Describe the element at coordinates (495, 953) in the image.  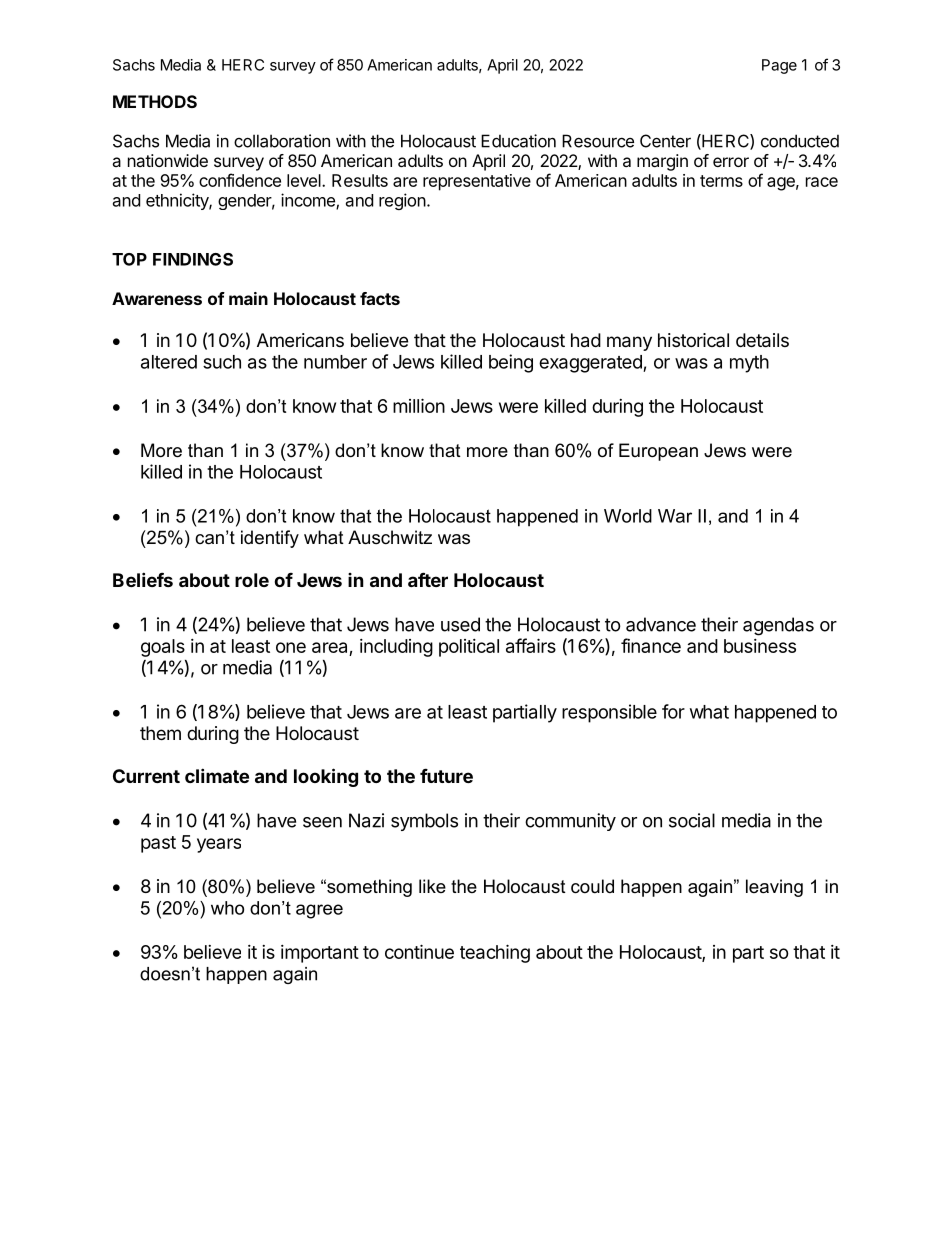
I see `teaching` at that location.
